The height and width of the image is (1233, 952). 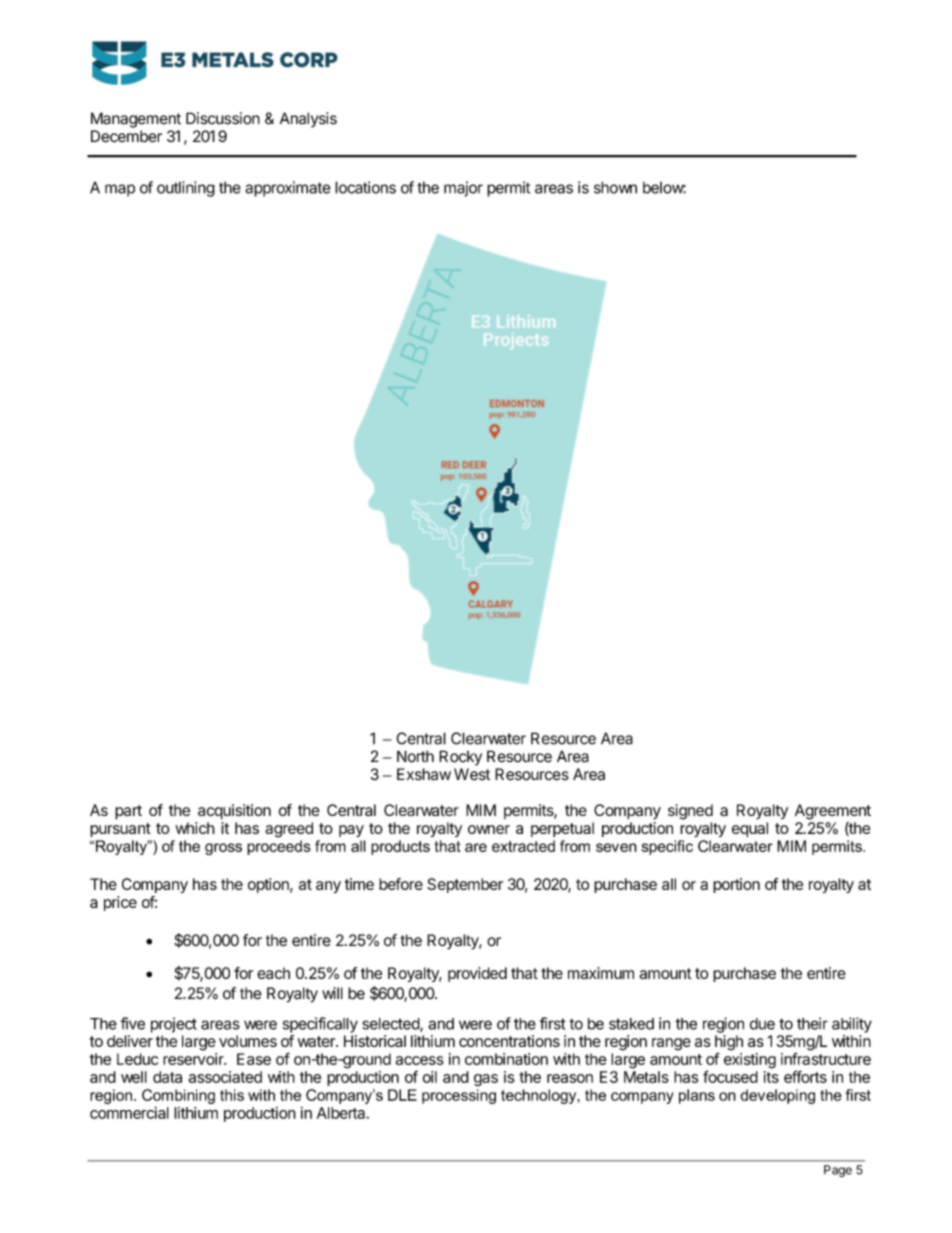 I want to click on this, so click(x=232, y=1095).
